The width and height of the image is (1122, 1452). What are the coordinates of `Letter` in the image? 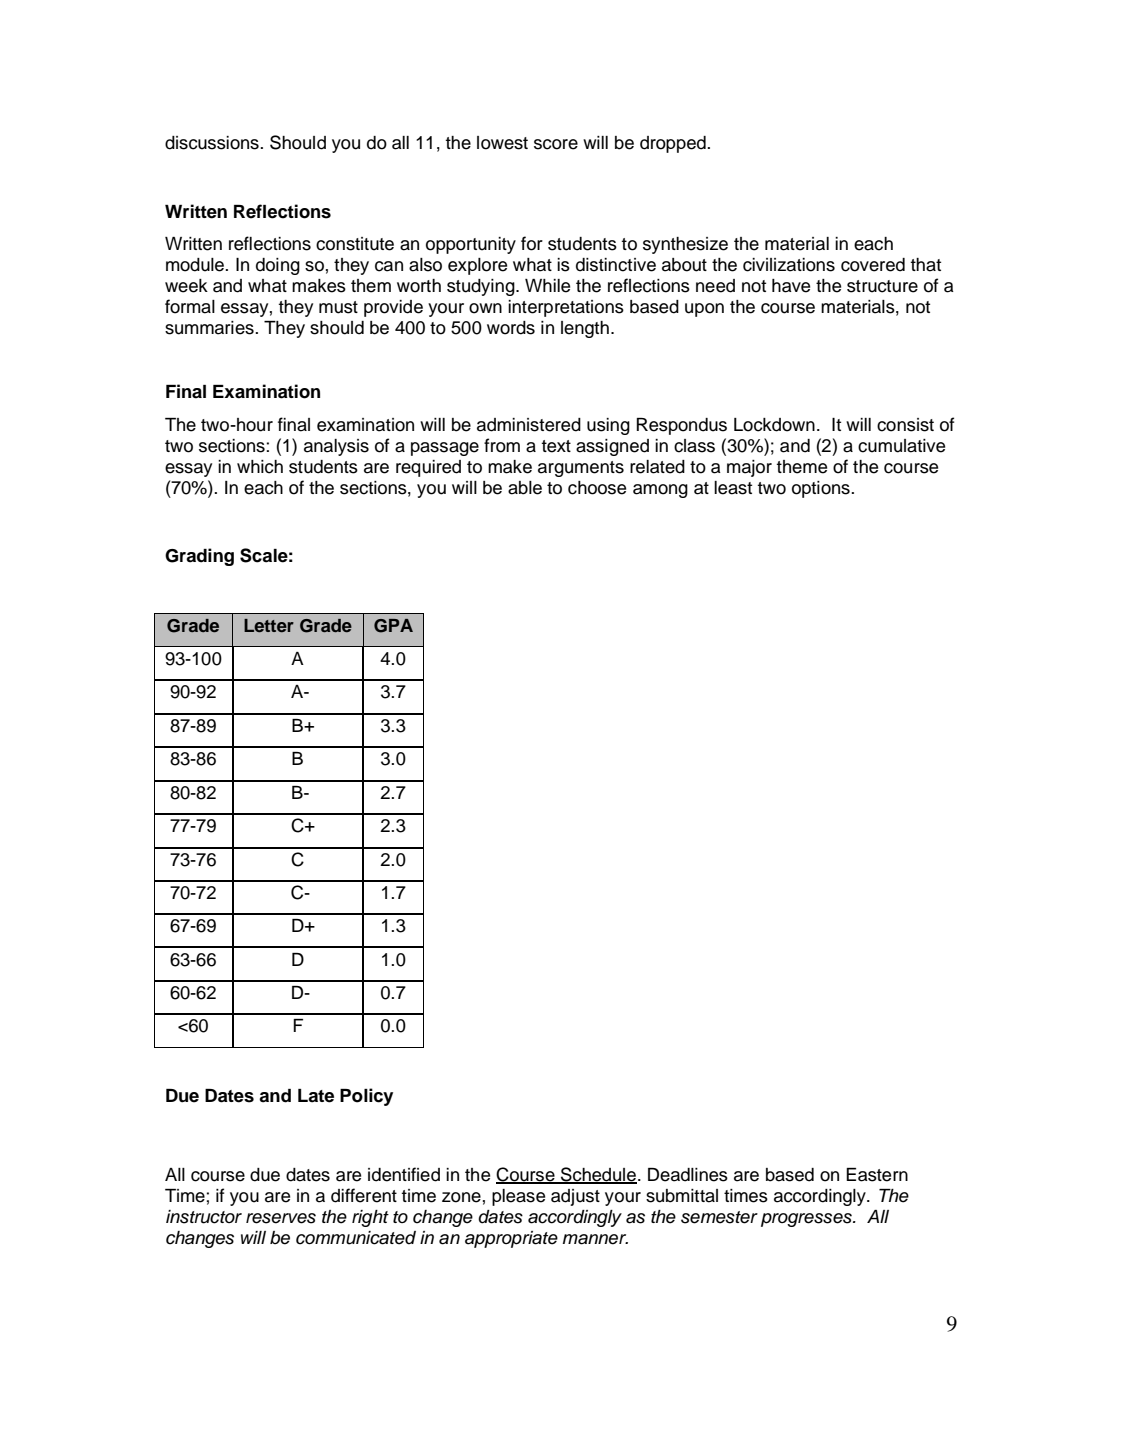 It's located at (269, 625).
